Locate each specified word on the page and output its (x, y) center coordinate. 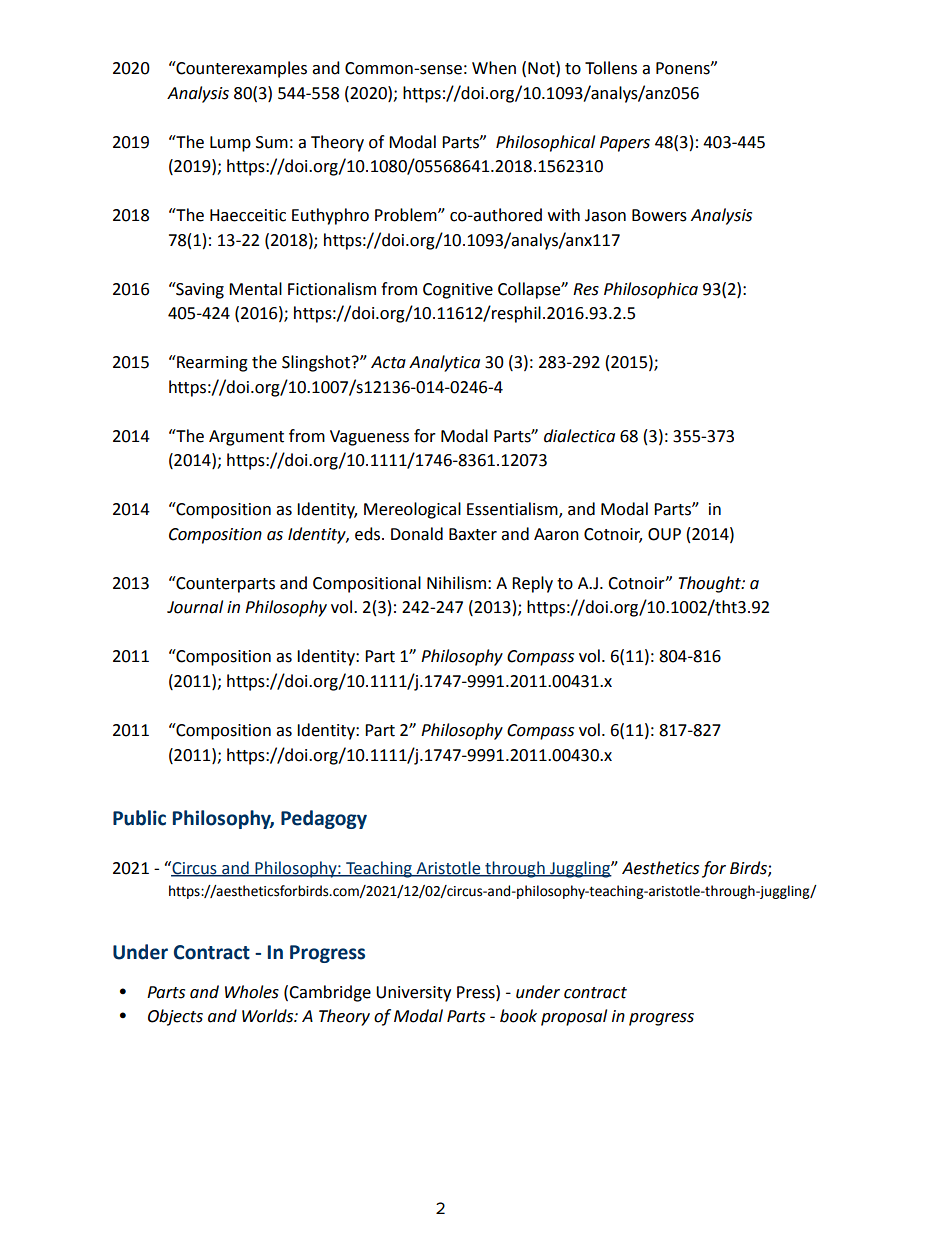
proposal (574, 1017)
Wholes (252, 992)
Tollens (611, 68)
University (413, 994)
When (494, 68)
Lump (230, 144)
